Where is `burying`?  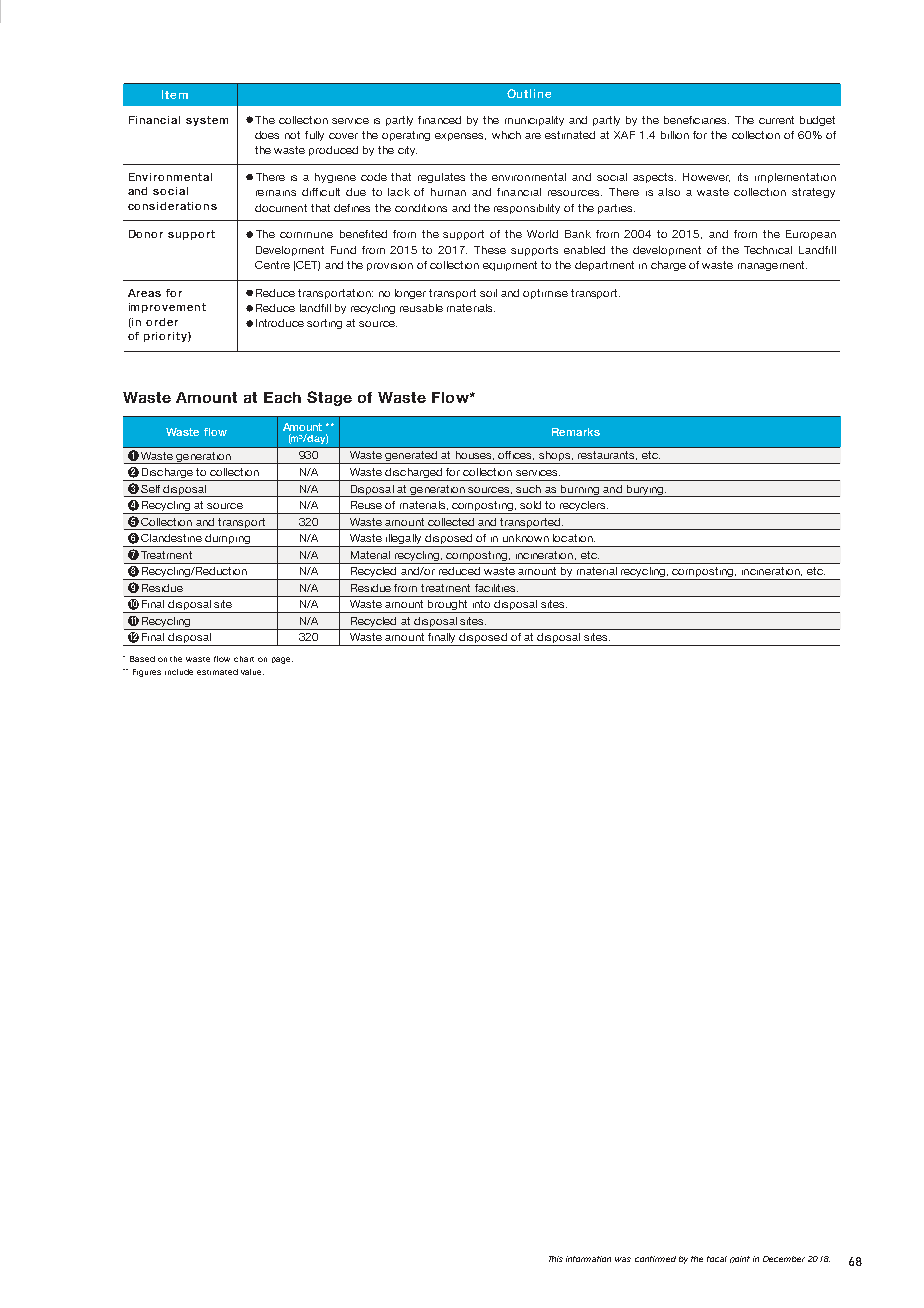 burying is located at coordinates (645, 491).
